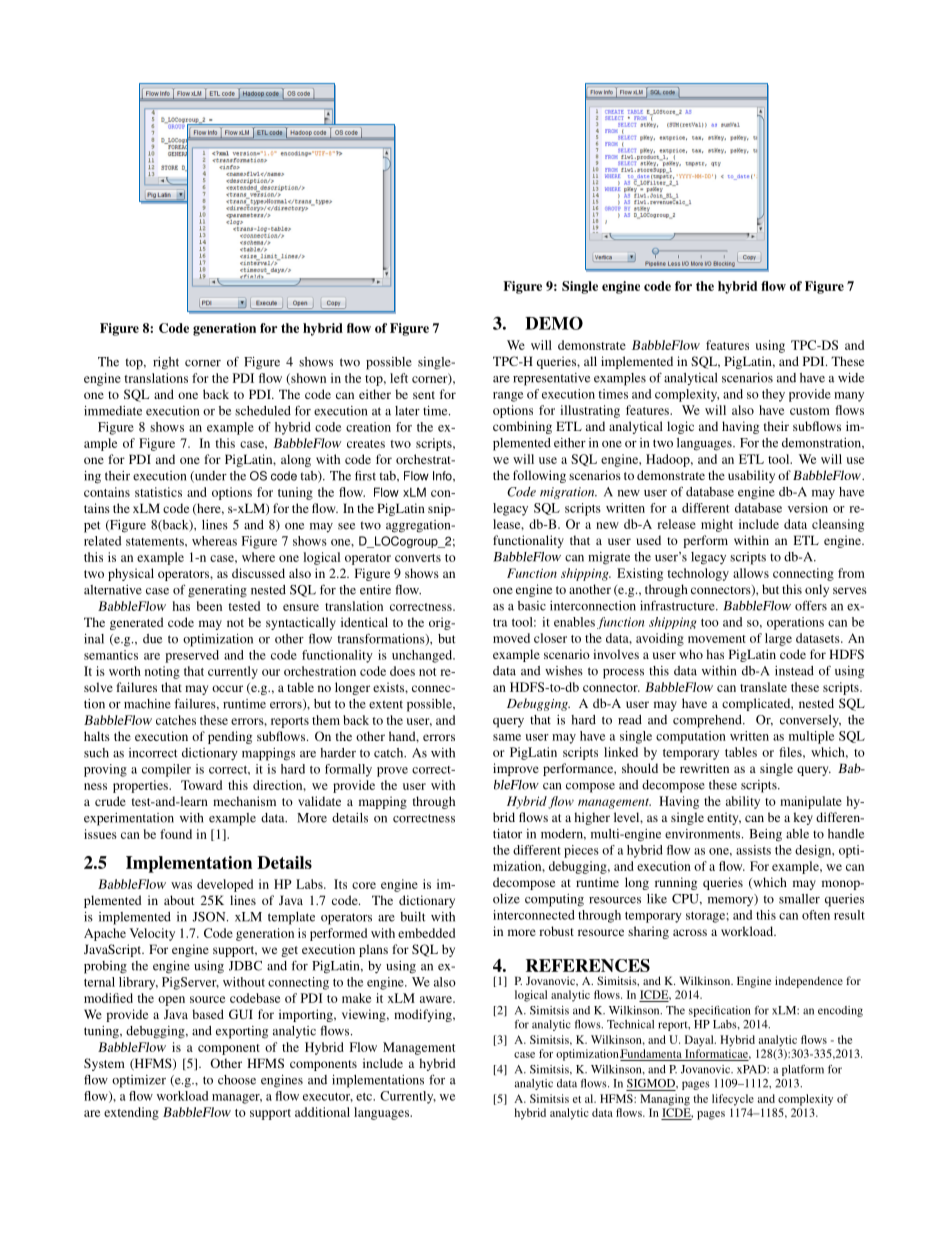 Image resolution: width=952 pixels, height=1233 pixels. Describe the element at coordinates (237, 1080) in the document. I see `choose` at that location.
